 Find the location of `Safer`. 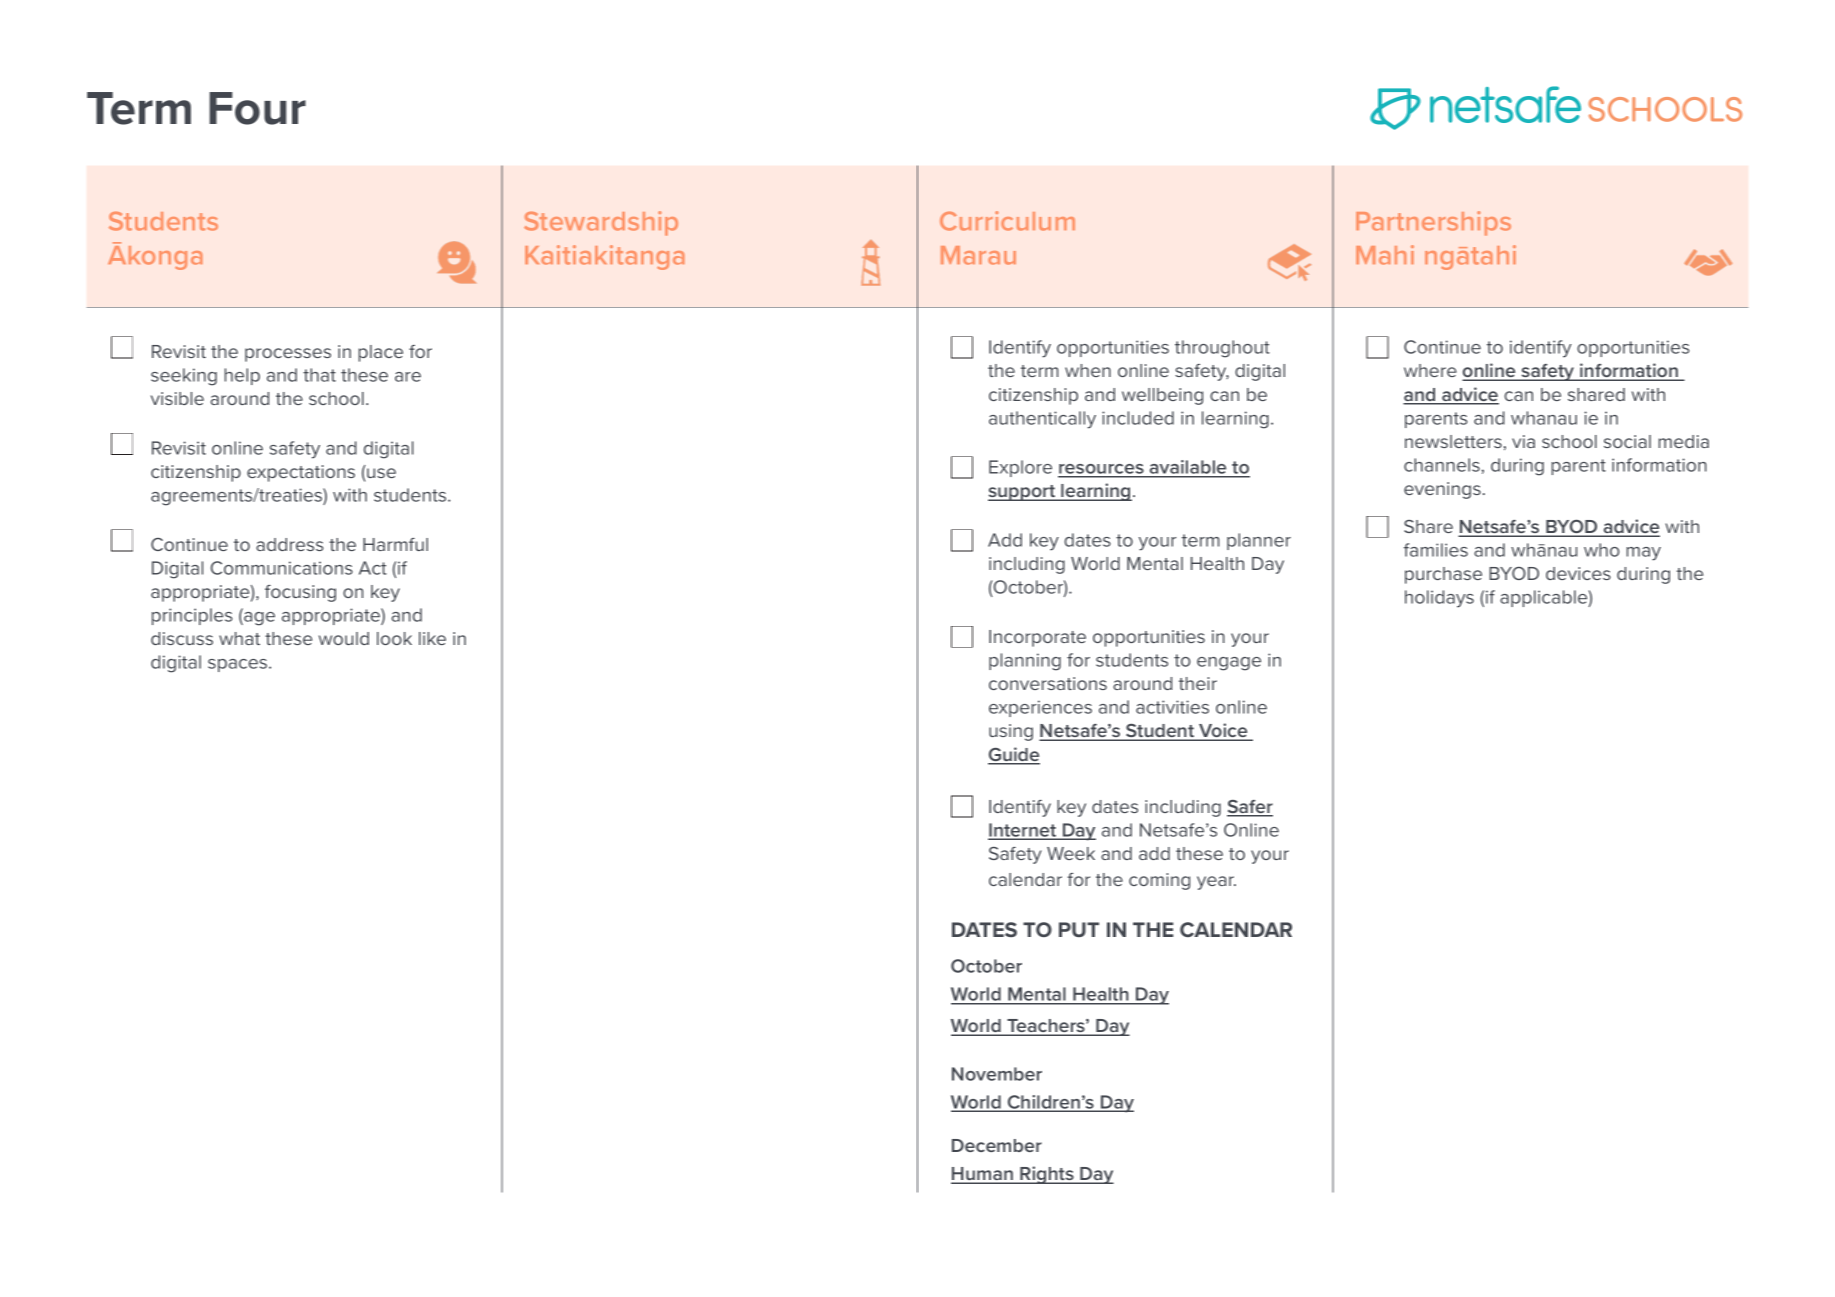

Safer is located at coordinates (1250, 808).
